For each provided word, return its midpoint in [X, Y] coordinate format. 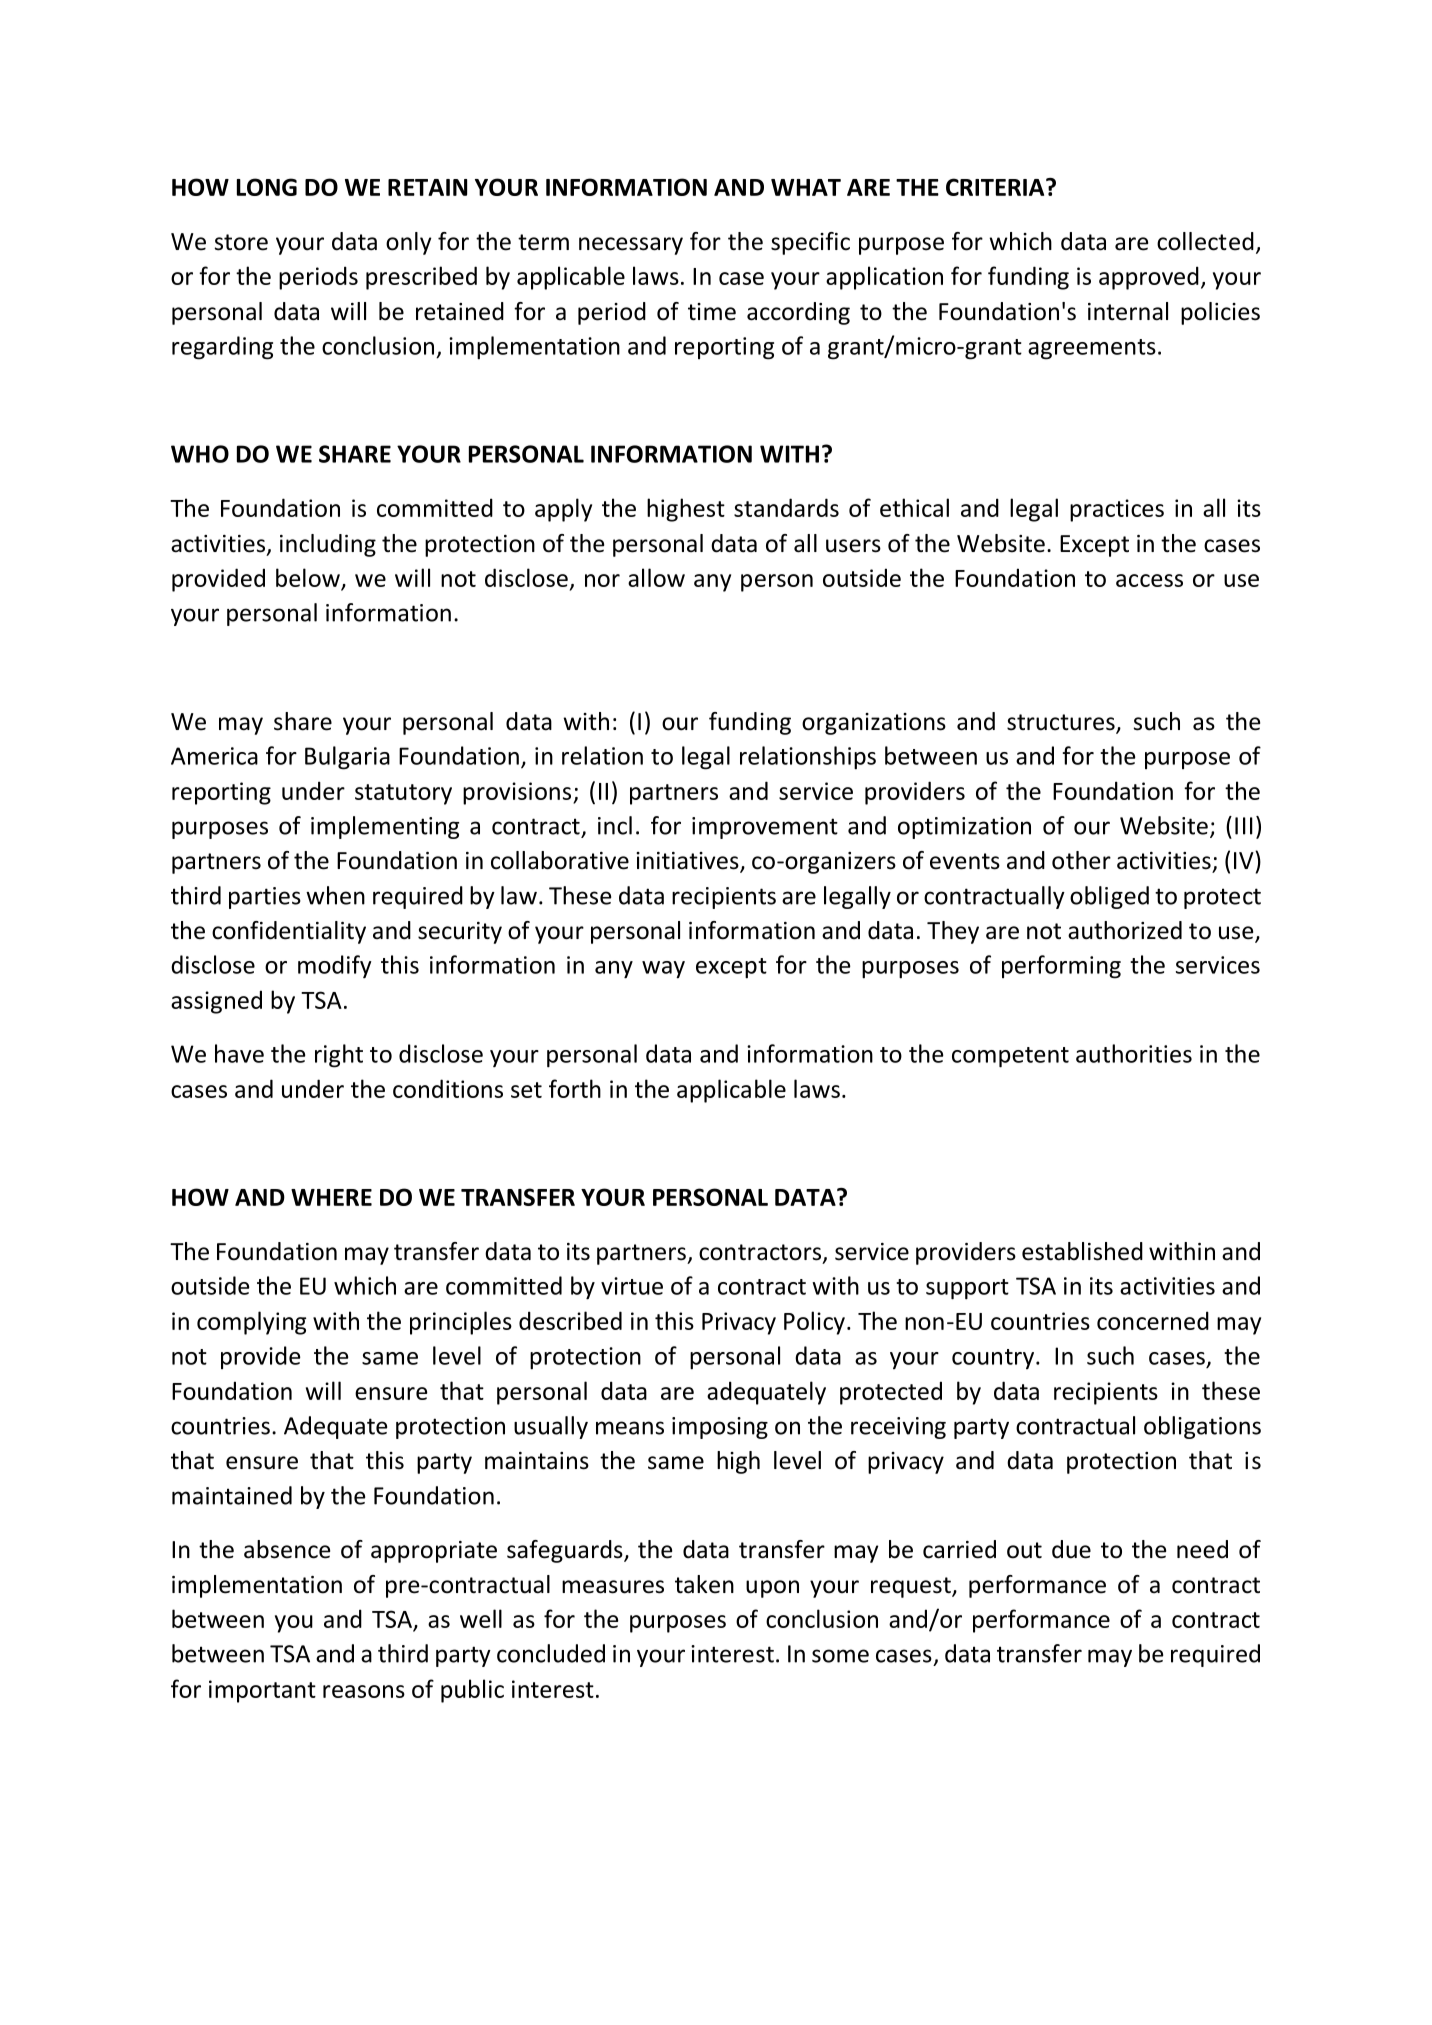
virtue [632, 1286]
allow [656, 577]
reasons [364, 1691]
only [408, 243]
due [1071, 1549]
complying [251, 1323]
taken [704, 1584]
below [308, 577]
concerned [1153, 1320]
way [663, 970]
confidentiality [289, 932]
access [1149, 580]
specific [810, 243]
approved [1149, 278]
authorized [1125, 930]
